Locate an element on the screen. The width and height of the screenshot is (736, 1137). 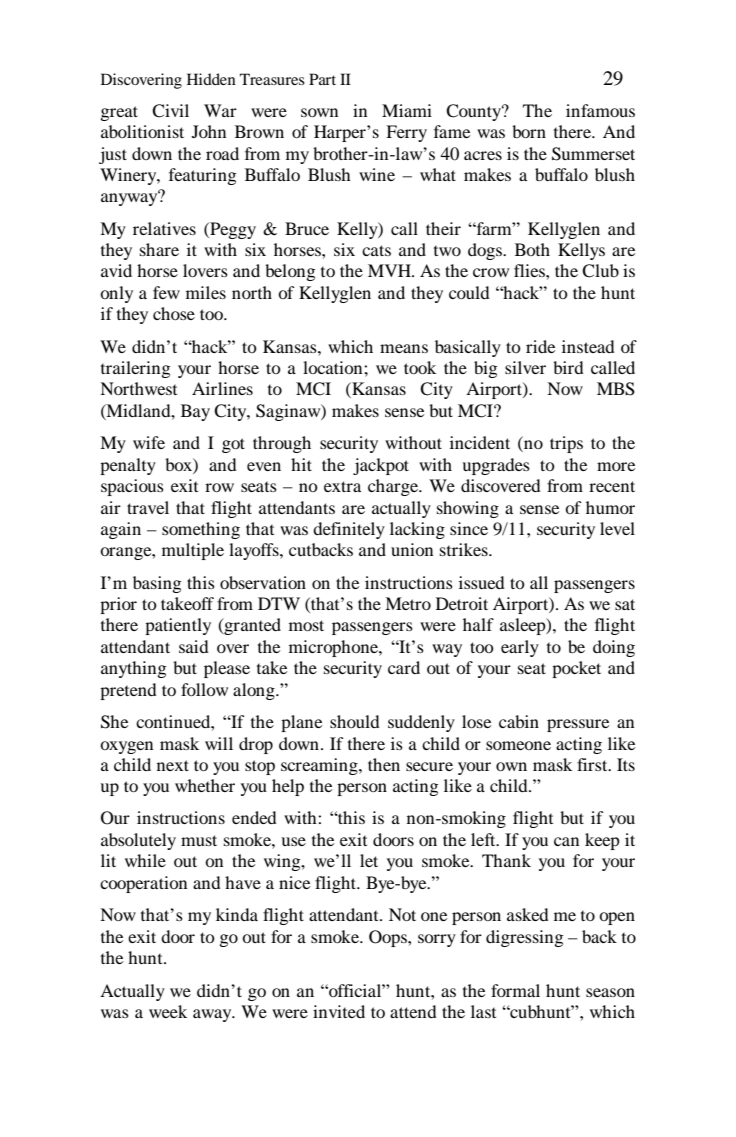
Civil is located at coordinates (170, 111).
